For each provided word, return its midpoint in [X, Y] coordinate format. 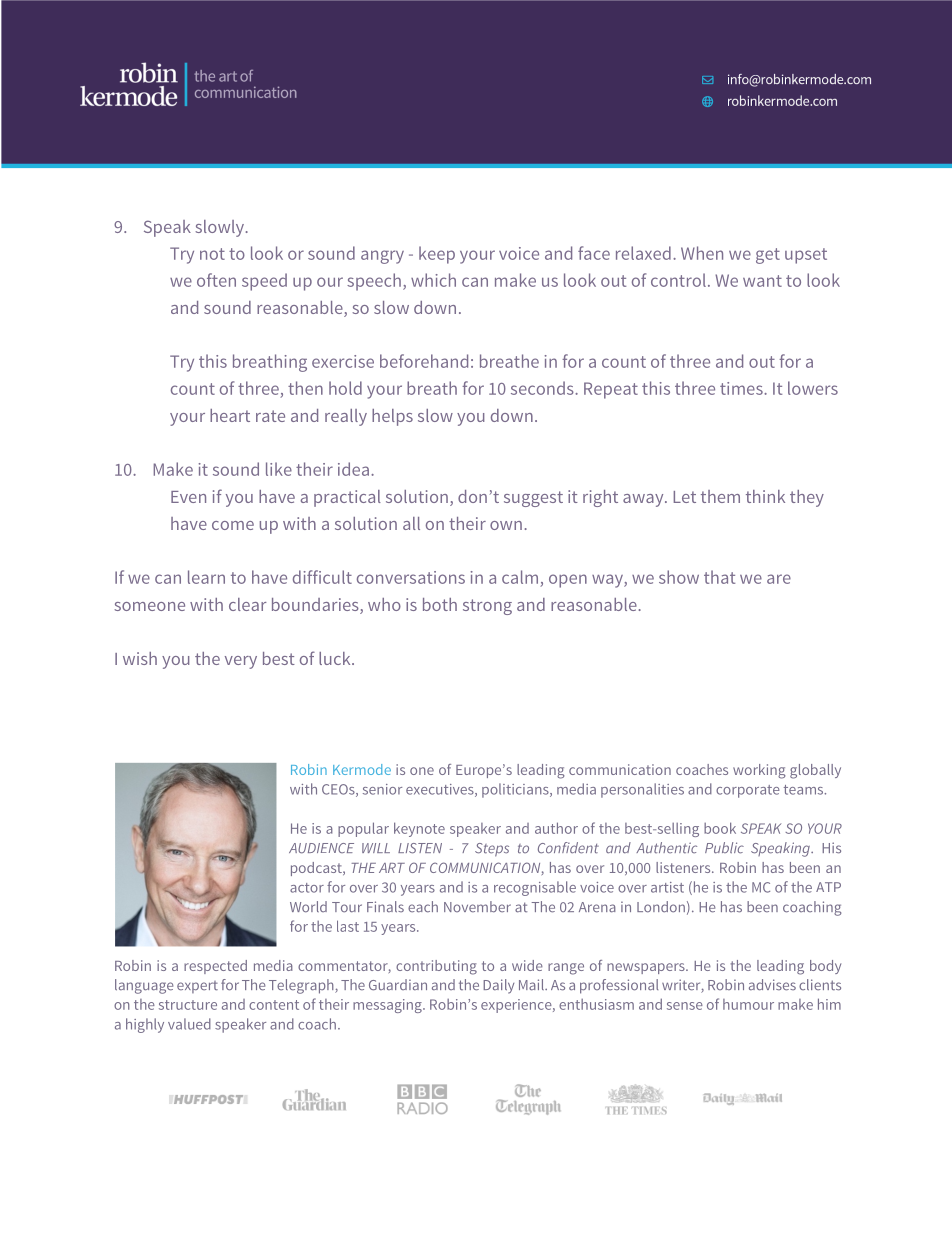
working [759, 771]
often [216, 280]
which [433, 280]
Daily [498, 986]
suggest [533, 499]
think [765, 496]
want [762, 281]
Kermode [362, 769]
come [233, 525]
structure [188, 1005]
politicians [516, 790]
